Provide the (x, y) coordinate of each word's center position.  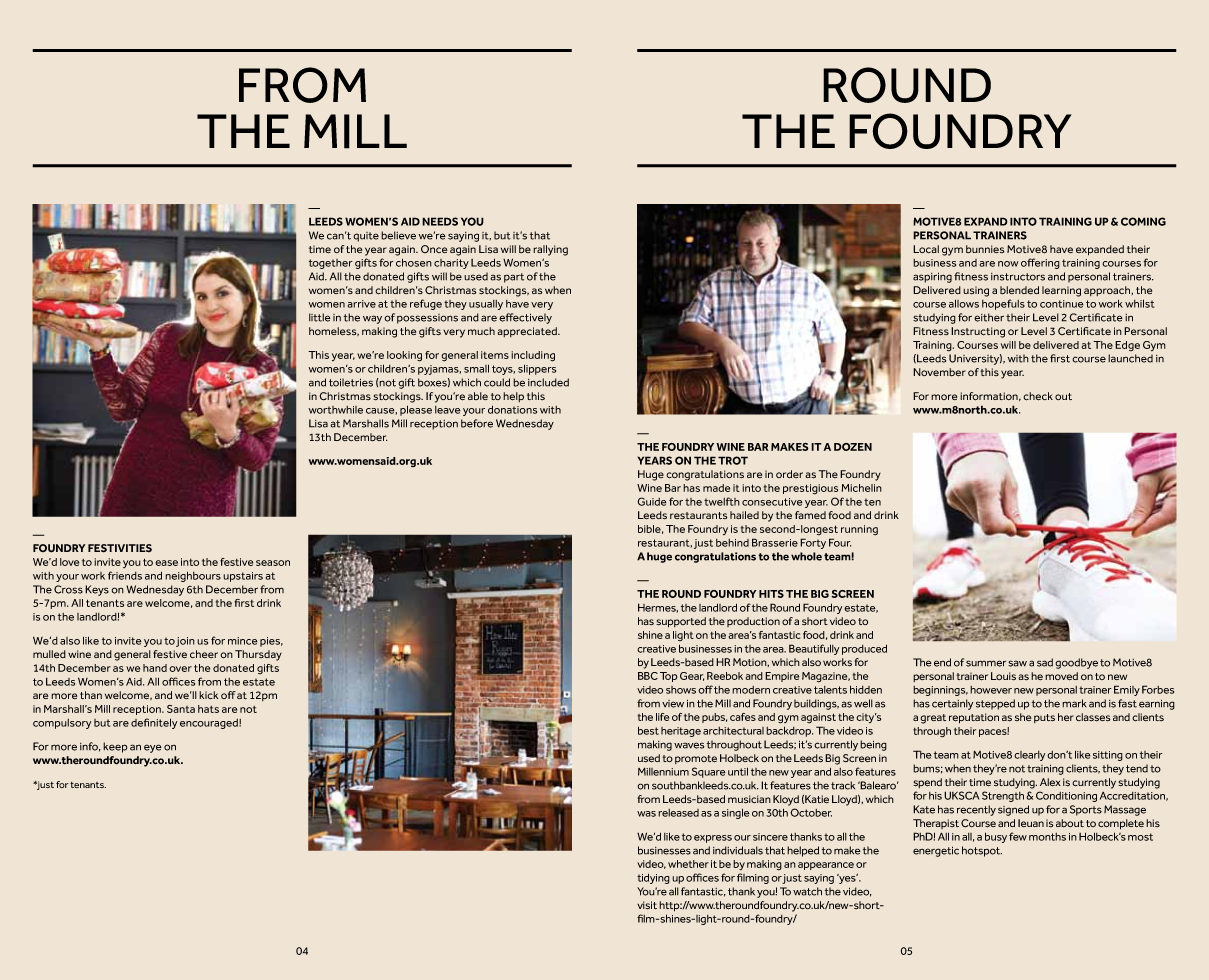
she (1023, 717)
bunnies (985, 249)
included (548, 382)
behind (732, 543)
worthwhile (335, 410)
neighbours (193, 576)
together (331, 264)
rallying (550, 250)
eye (153, 748)
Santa (181, 709)
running (859, 530)
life (662, 717)
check (1038, 396)
